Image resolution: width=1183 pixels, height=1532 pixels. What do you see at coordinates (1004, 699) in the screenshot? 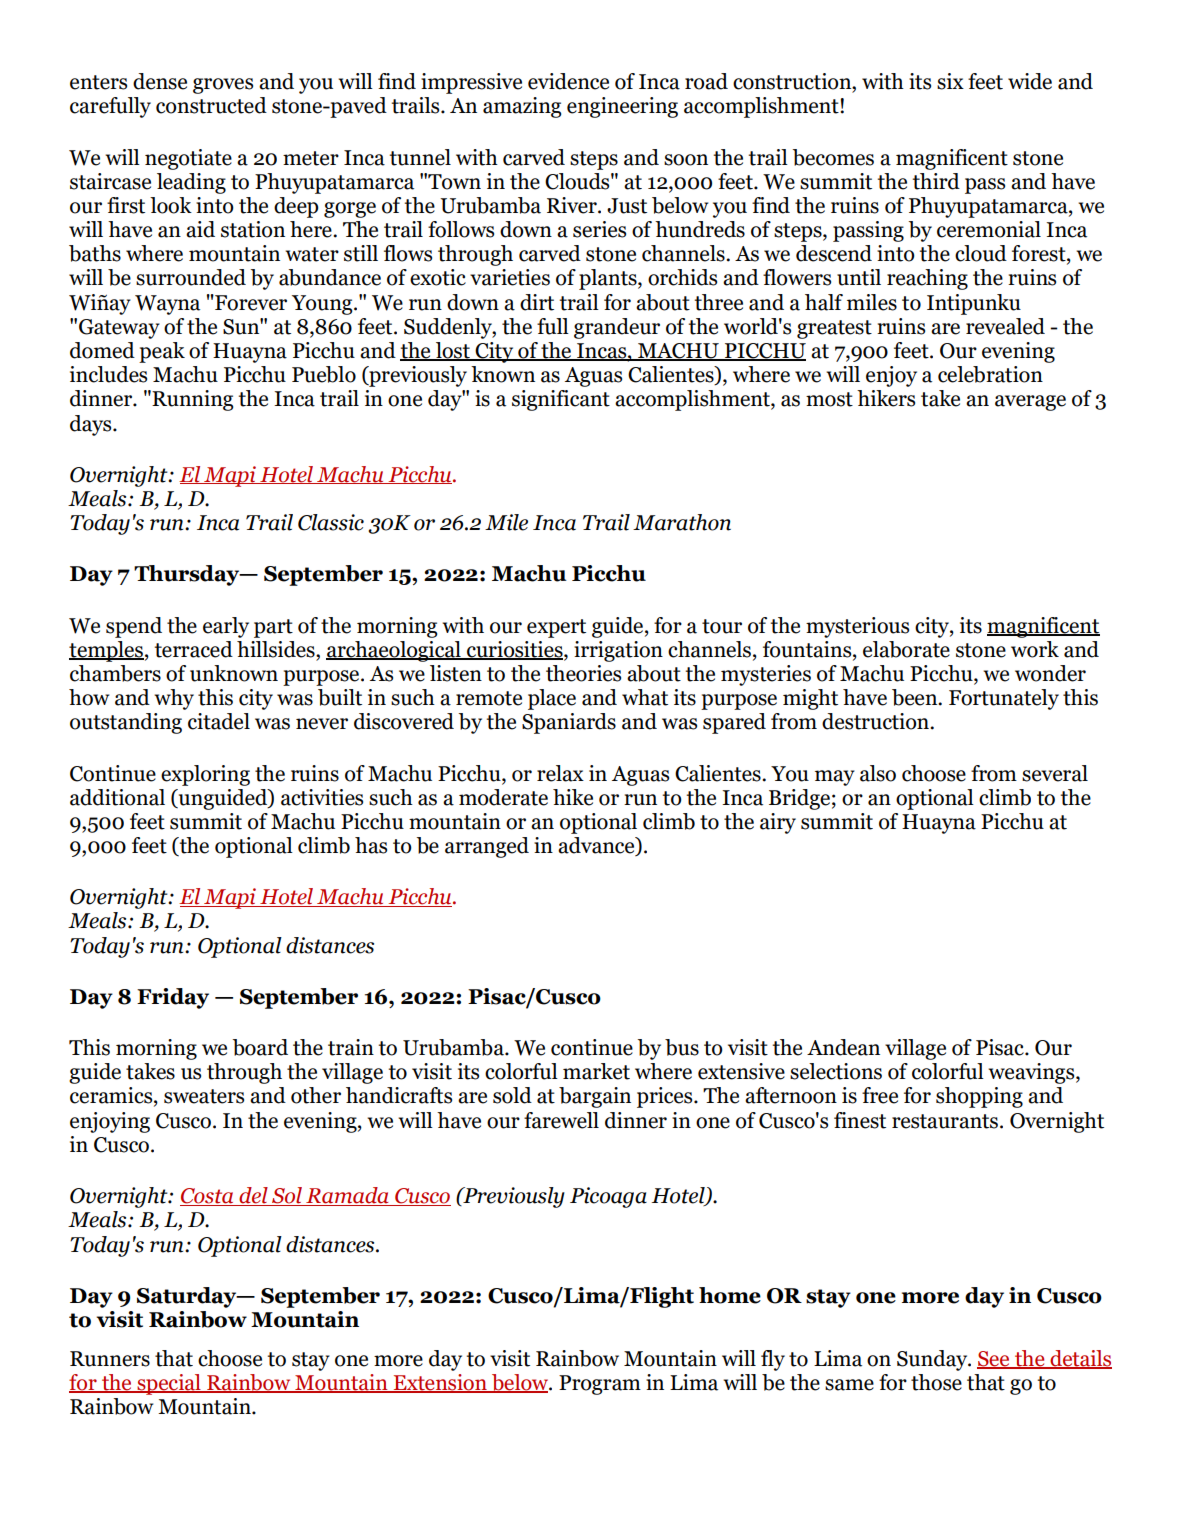
I see `Fortunately` at bounding box center [1004, 699].
